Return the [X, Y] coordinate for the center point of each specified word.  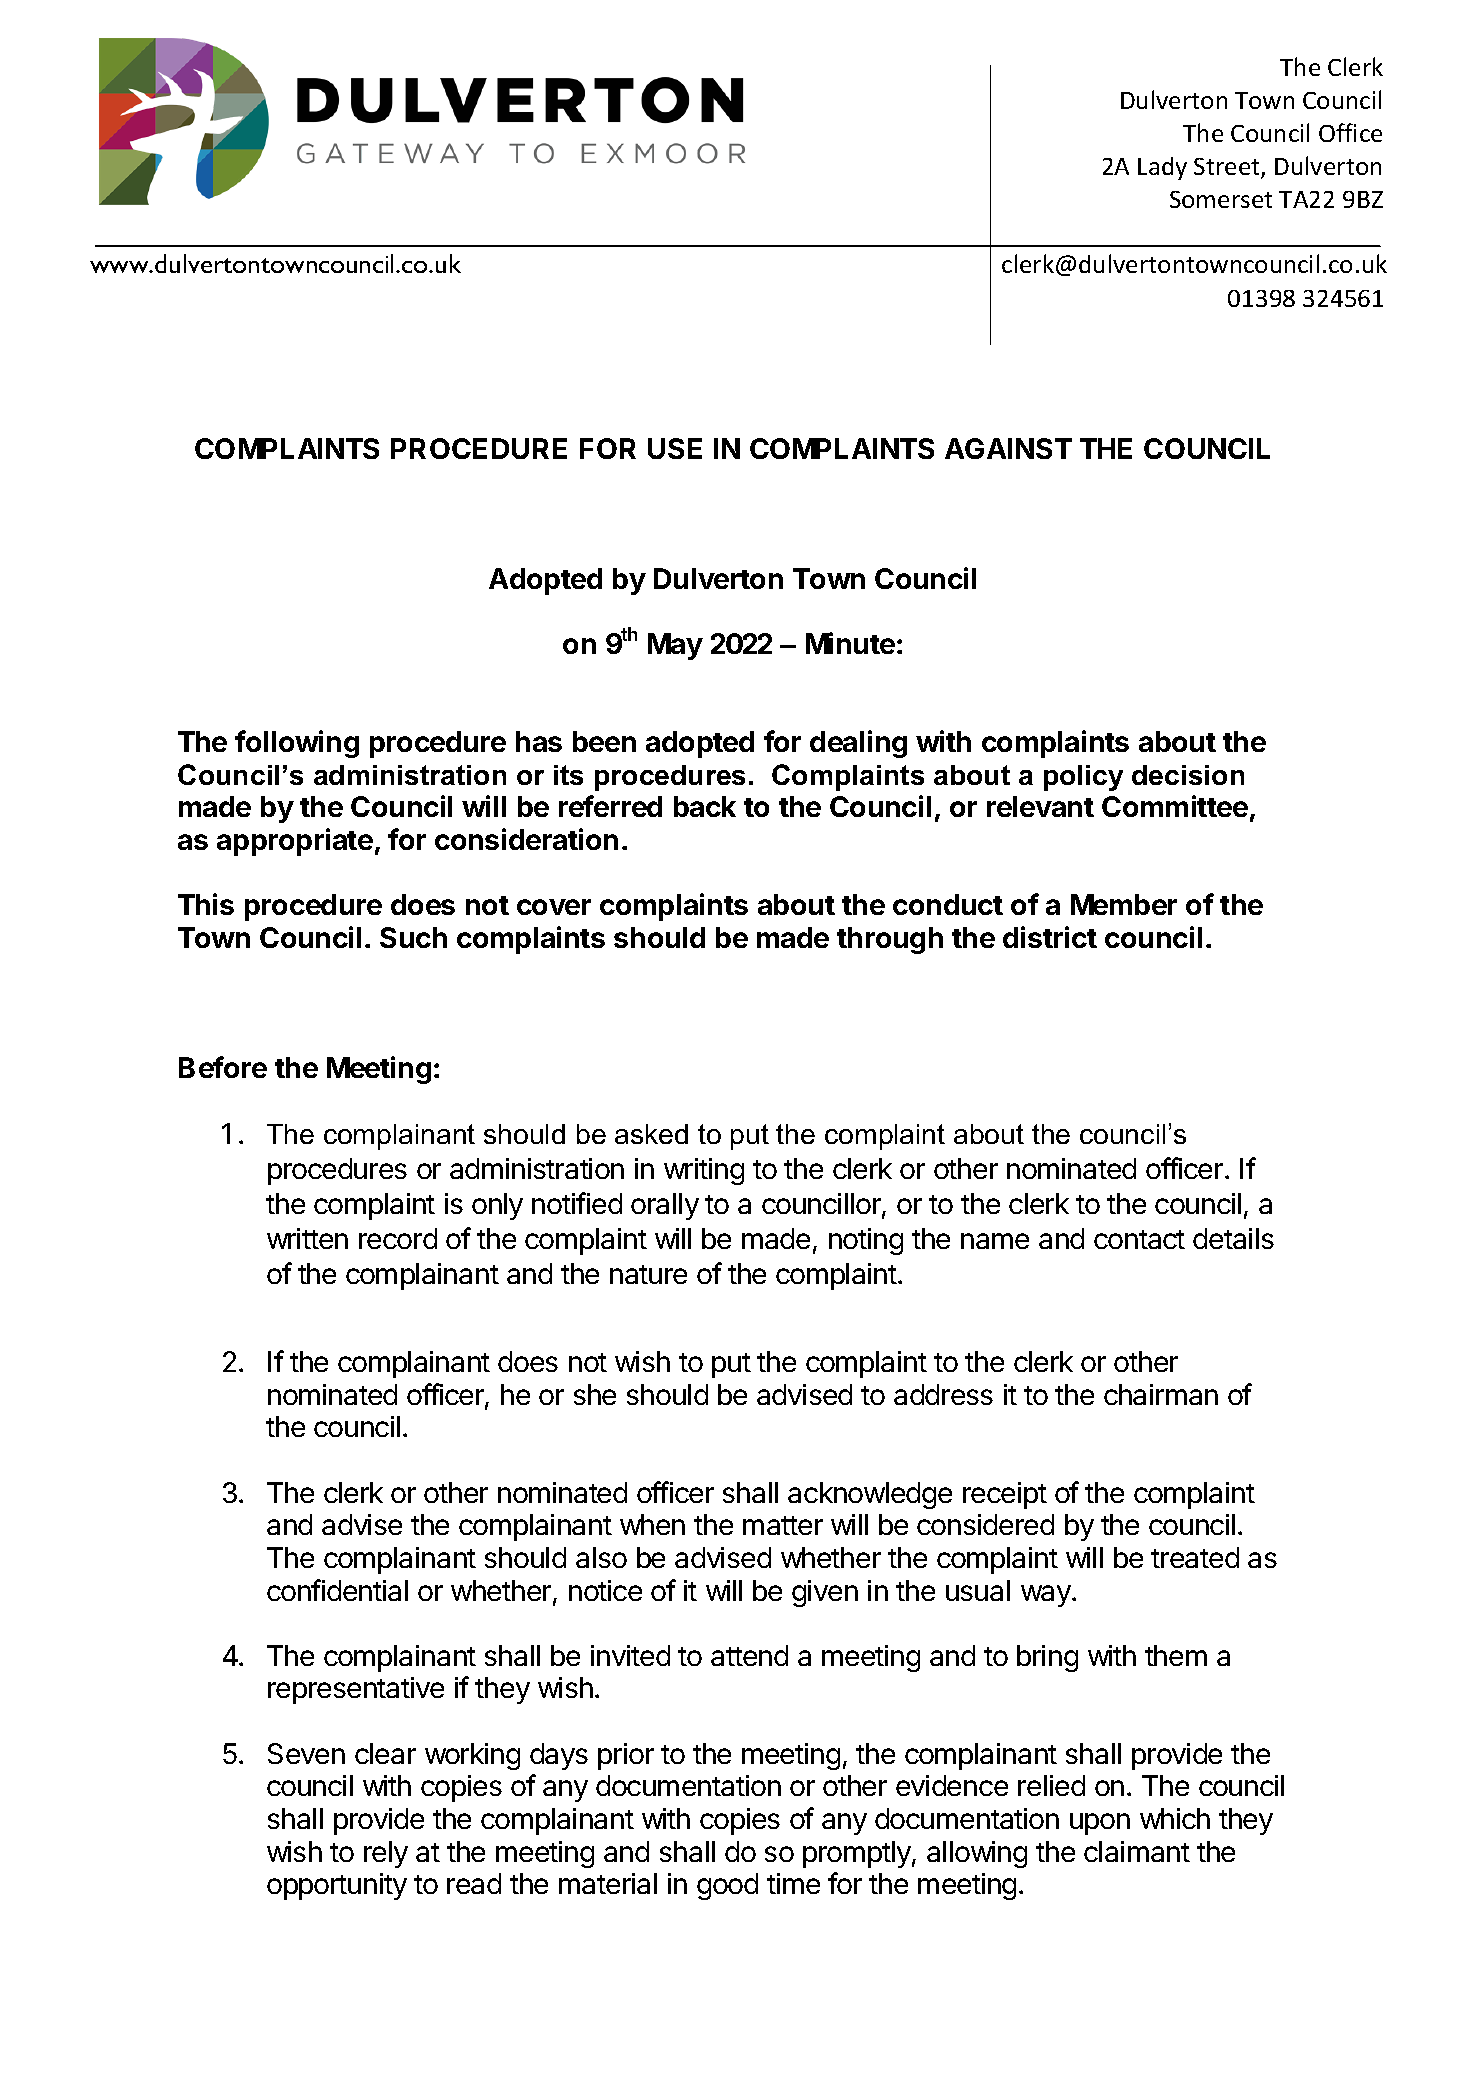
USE [675, 448]
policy [1083, 778]
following [297, 744]
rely [386, 1854]
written [307, 1238]
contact [1139, 1239]
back [705, 806]
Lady [1162, 168]
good [727, 1886]
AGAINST [1008, 448]
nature [648, 1274]
